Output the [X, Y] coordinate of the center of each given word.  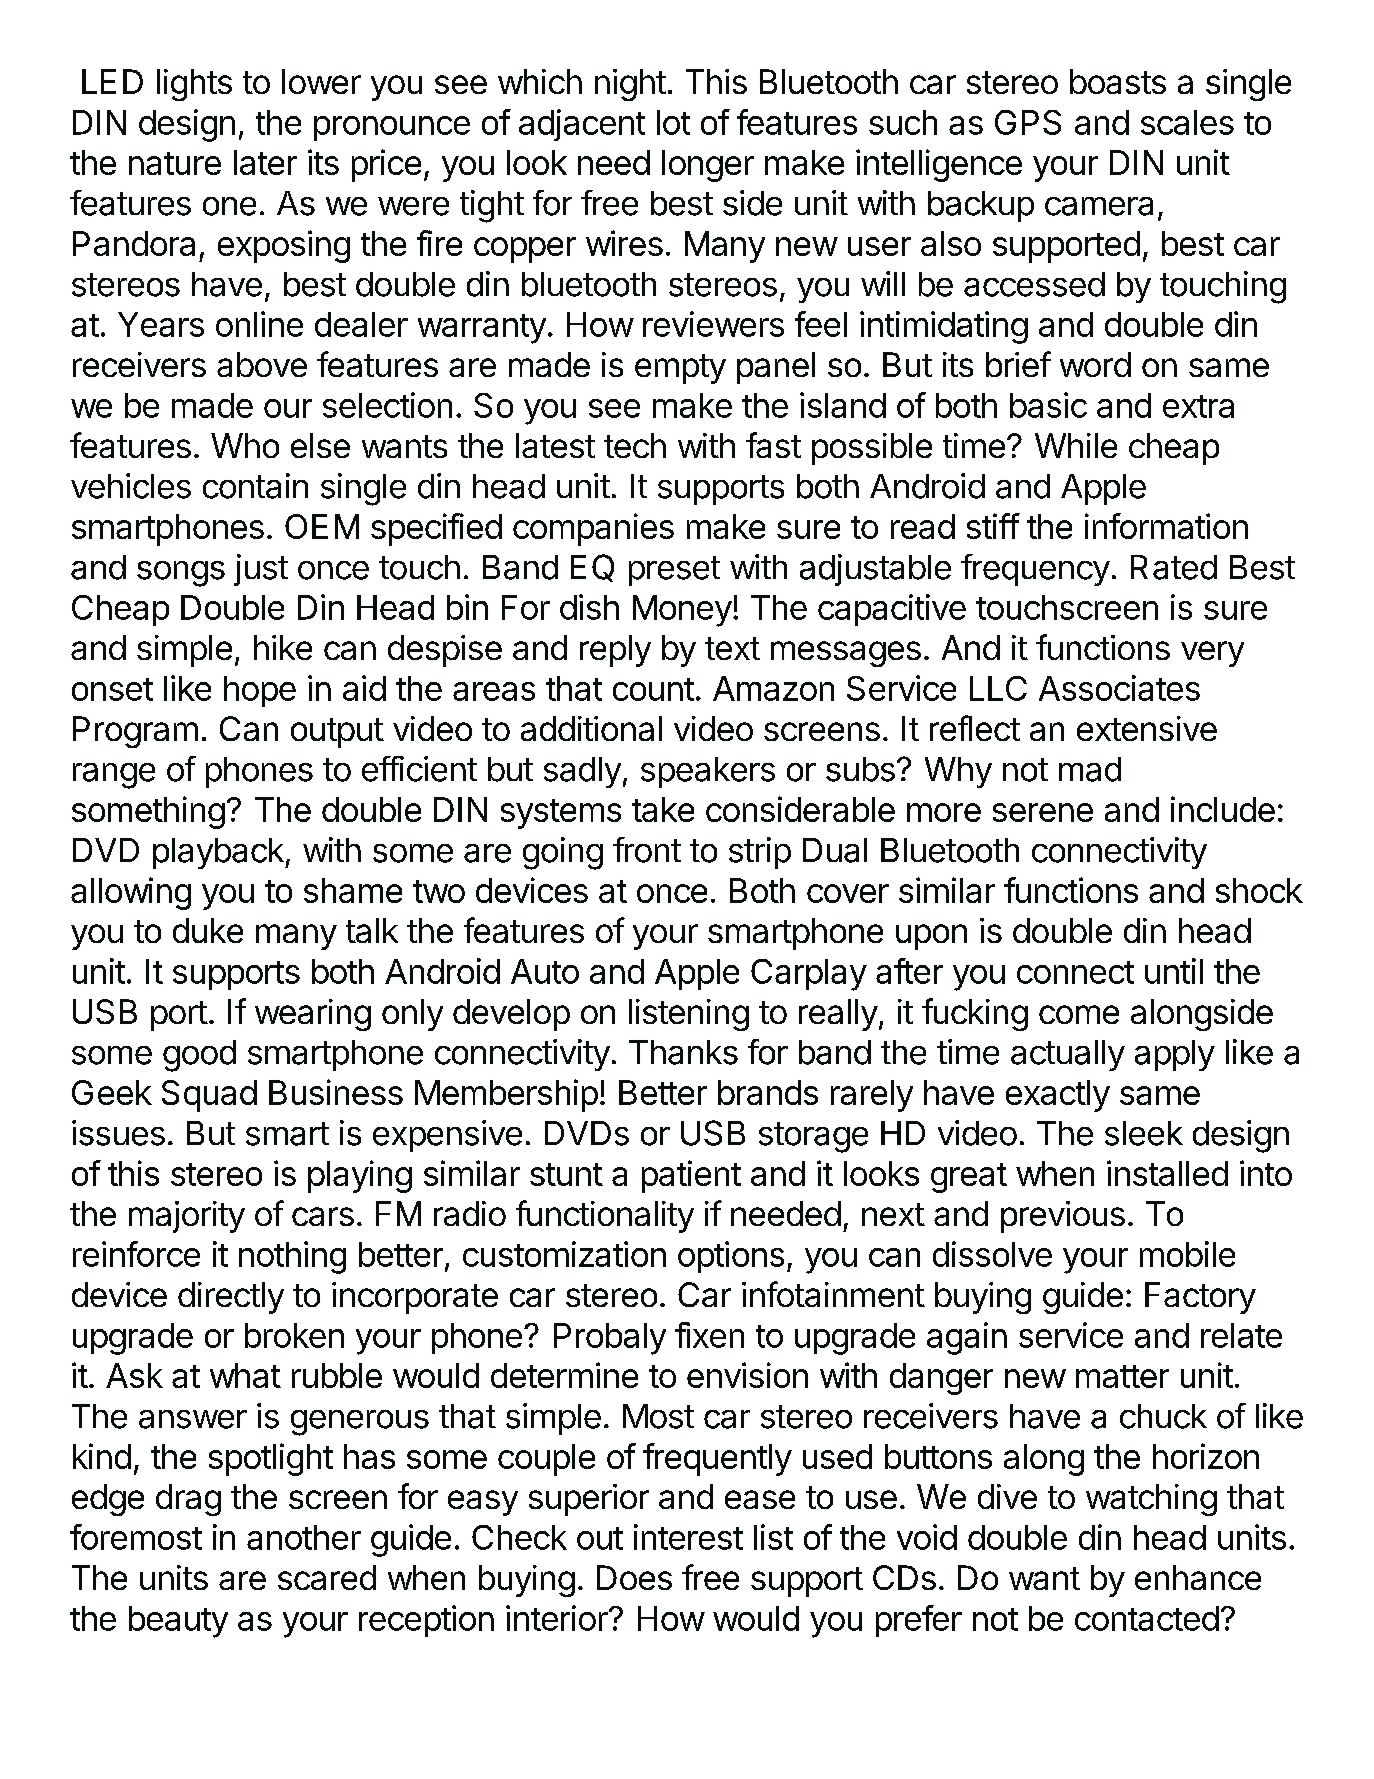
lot [673, 122]
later [265, 162]
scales [1187, 122]
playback [219, 853]
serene [1043, 812]
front [647, 850]
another [304, 1537]
